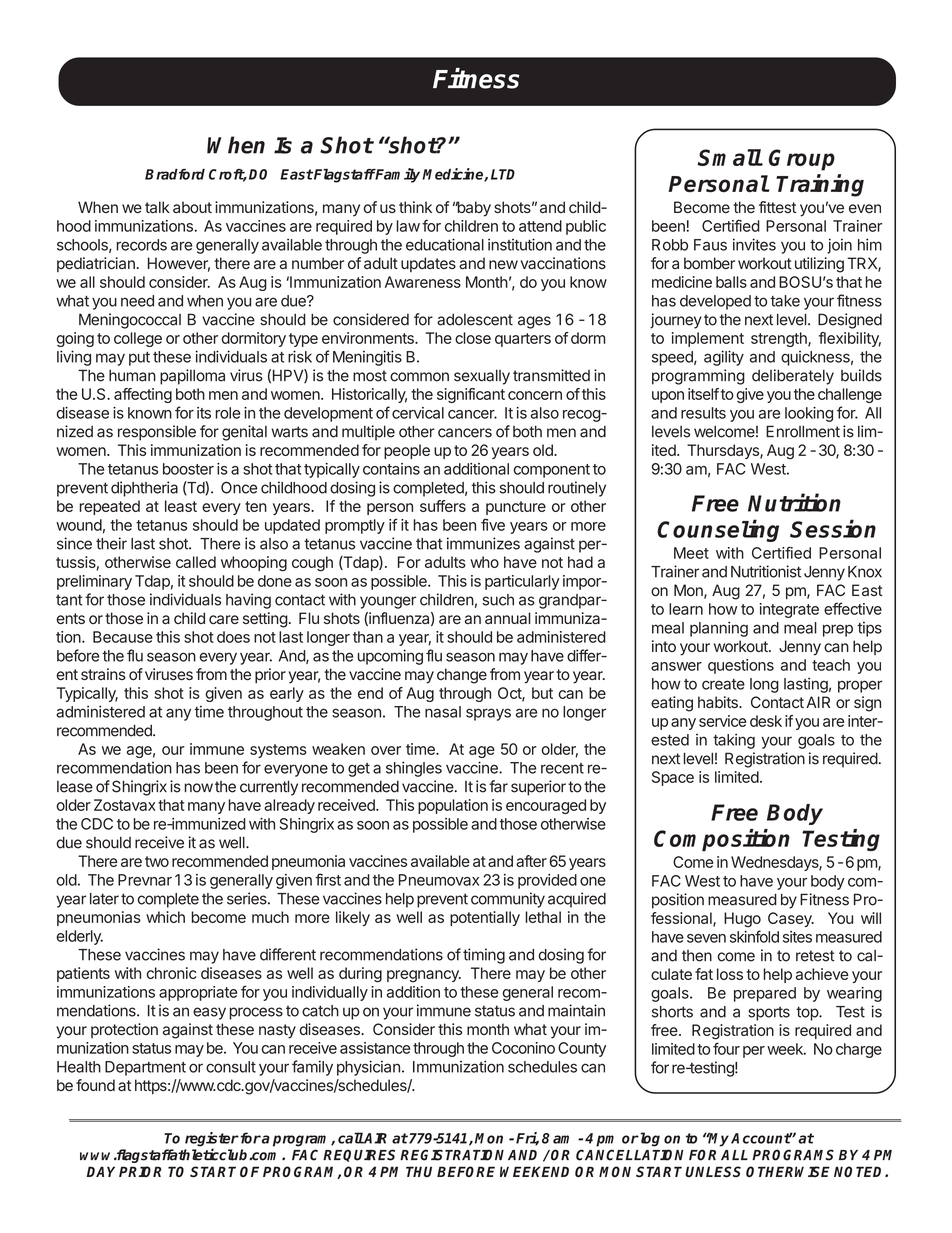  What do you see at coordinates (269, 788) in the screenshot?
I see `currently` at bounding box center [269, 788].
